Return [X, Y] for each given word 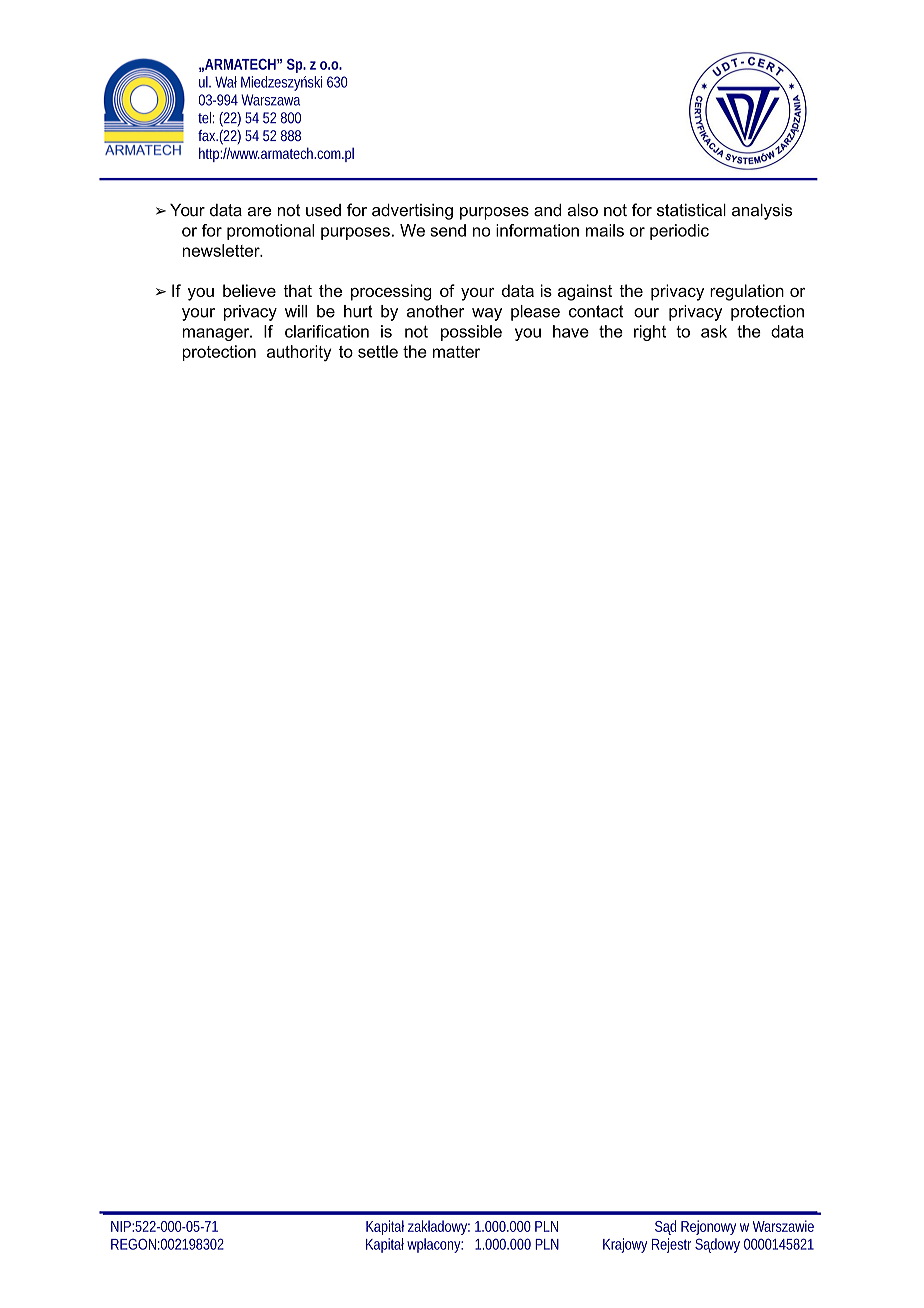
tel [204, 118]
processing [391, 292]
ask [714, 331]
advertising [412, 212]
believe [249, 290]
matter [456, 352]
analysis [762, 212]
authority [299, 353]
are [259, 212]
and [547, 210]
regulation [747, 292]
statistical [691, 210]
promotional [270, 232]
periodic [679, 232]
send [448, 230]
